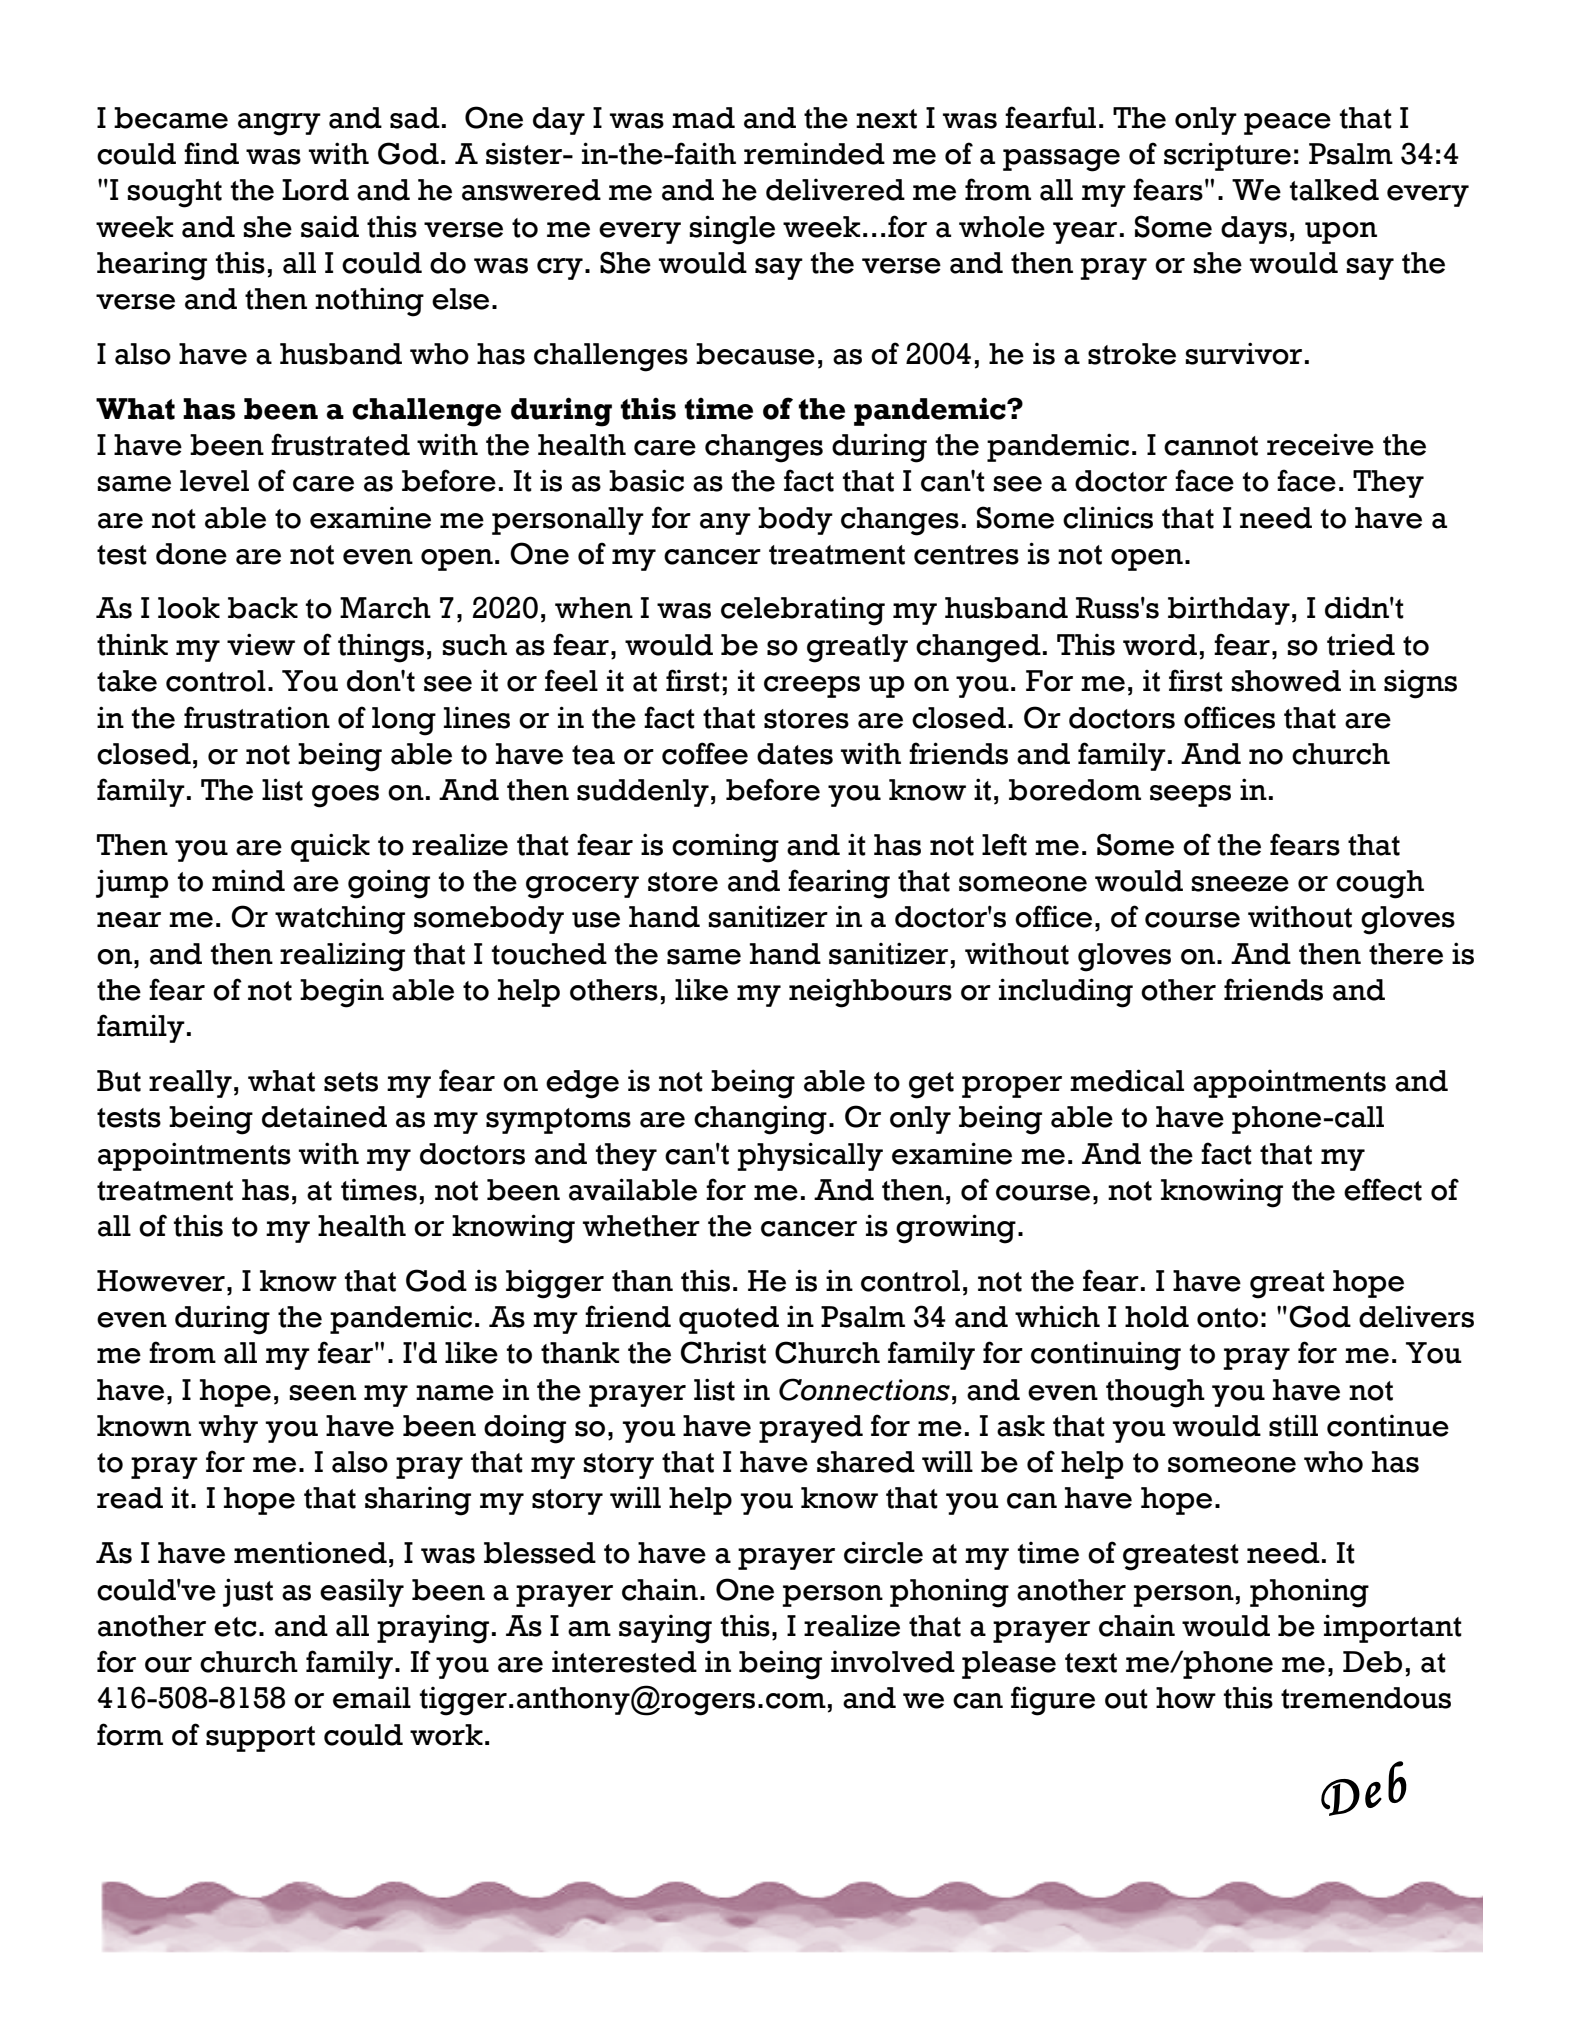  Describe the element at coordinates (729, 1320) in the screenshot. I see `quoted` at that location.
